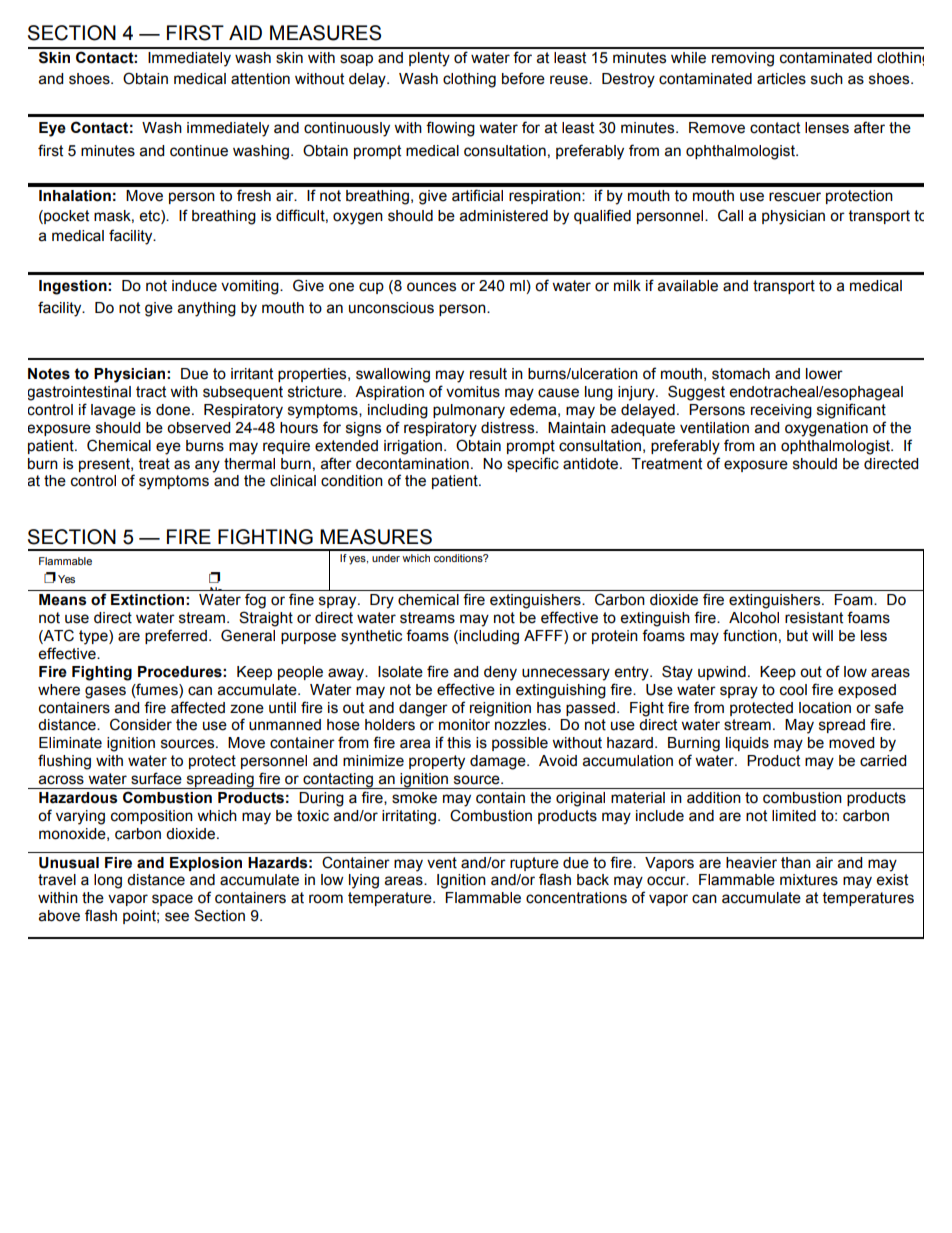  I want to click on preferred, so click(176, 636).
